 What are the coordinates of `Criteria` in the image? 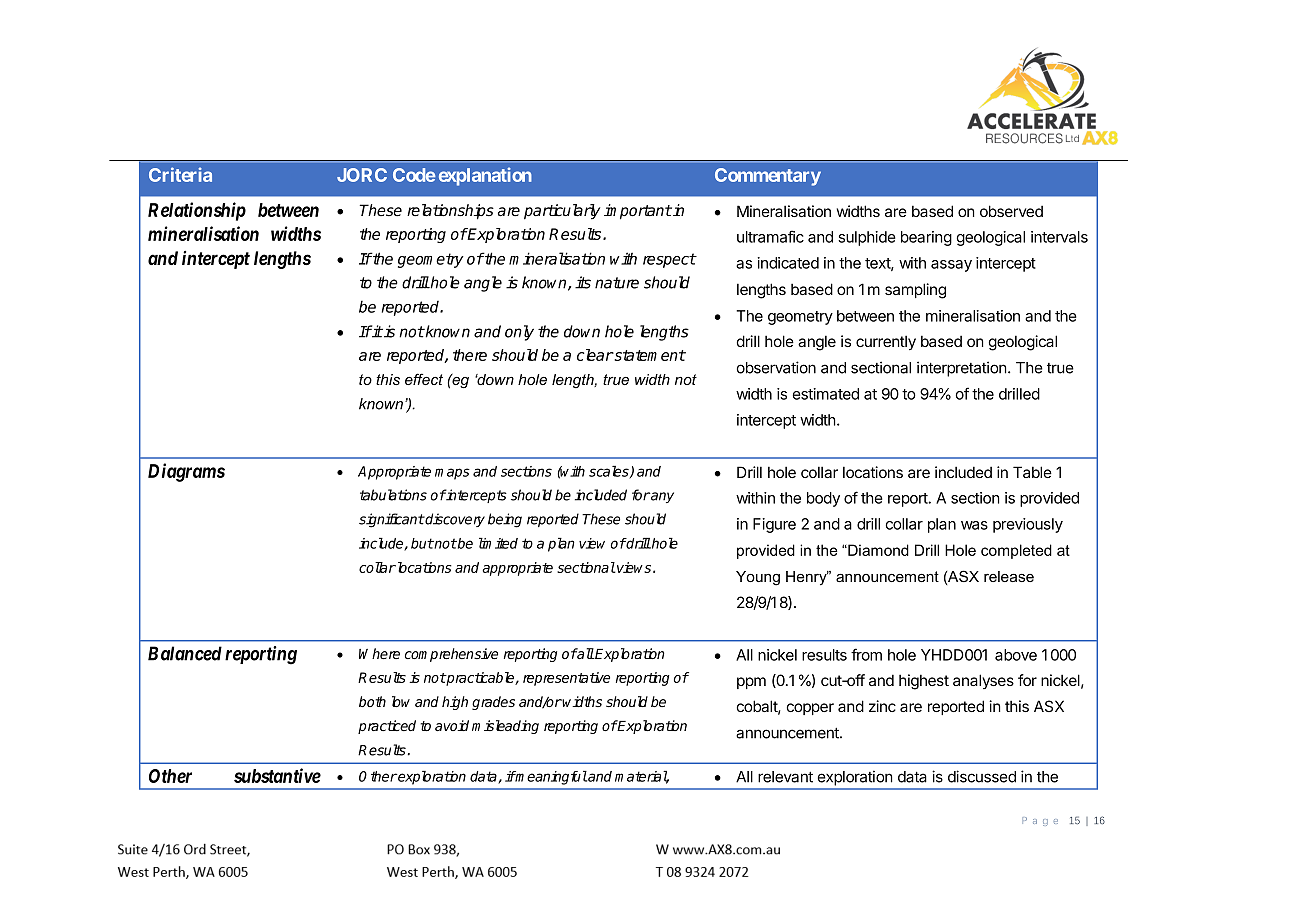 It's located at (180, 174).
